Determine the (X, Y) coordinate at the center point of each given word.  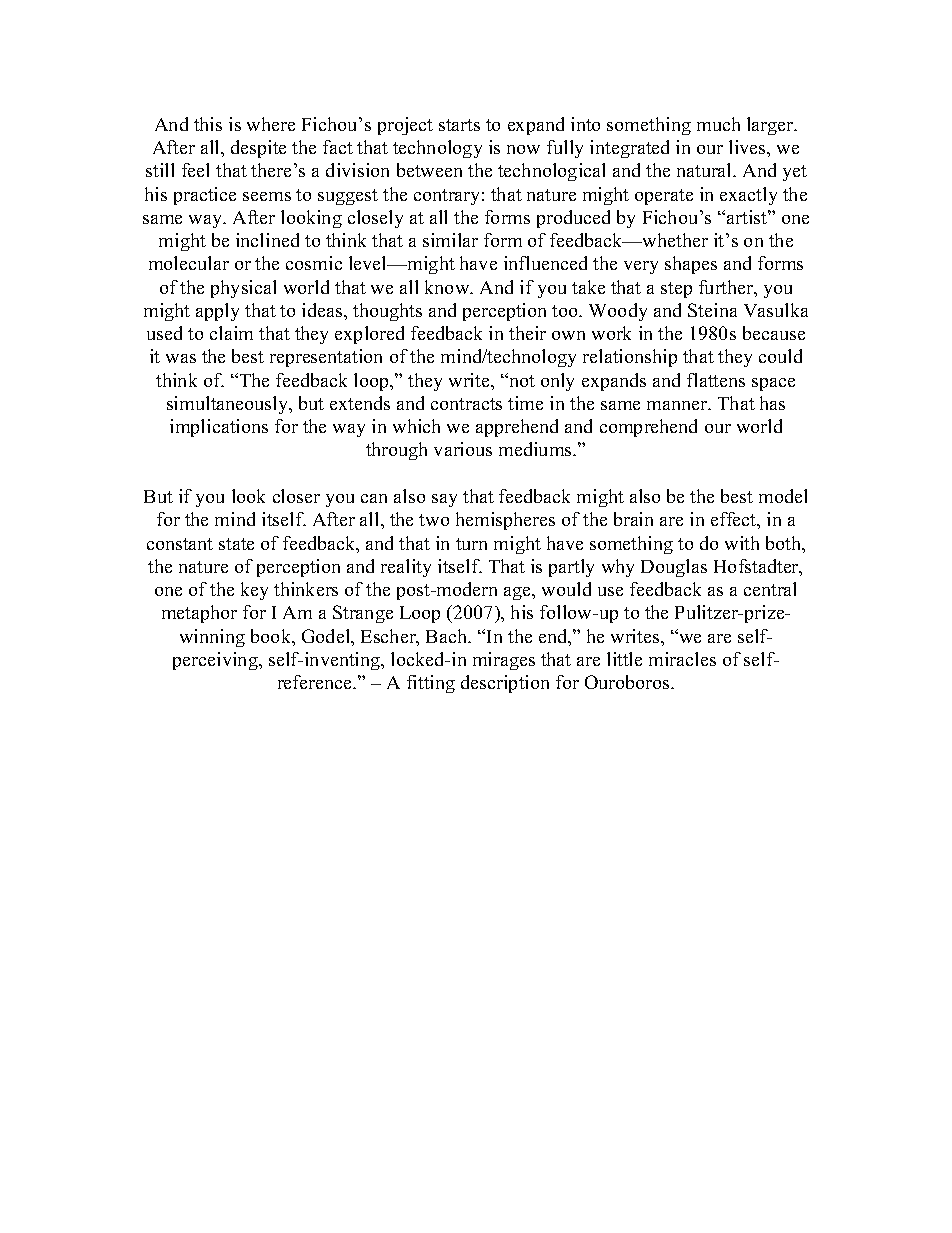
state (236, 544)
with (742, 543)
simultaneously (229, 405)
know (448, 287)
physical (243, 289)
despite (258, 149)
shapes (691, 265)
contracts (466, 404)
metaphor (199, 614)
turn (471, 544)
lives (748, 147)
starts (459, 125)
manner (678, 405)
